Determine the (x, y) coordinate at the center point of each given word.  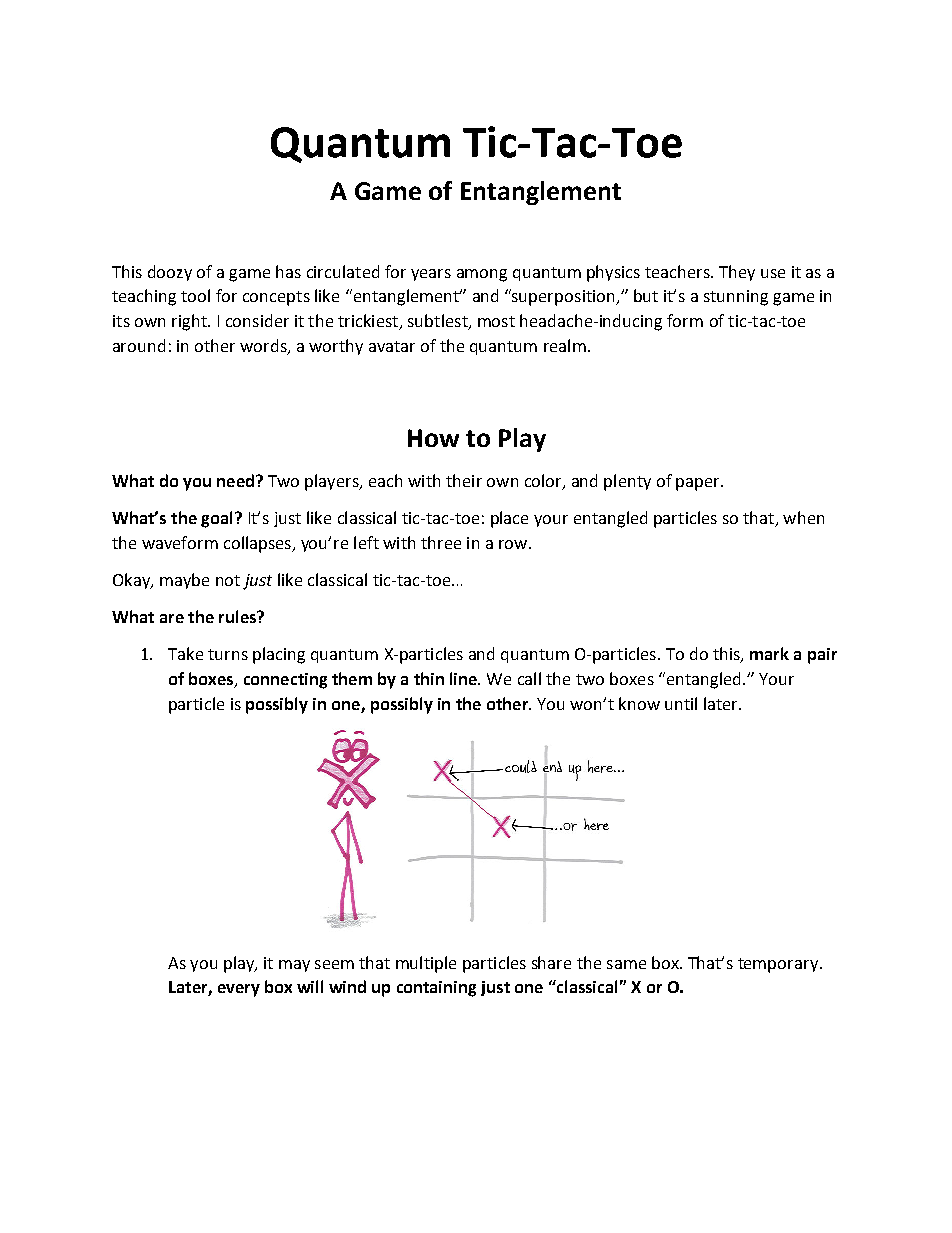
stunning (736, 298)
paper (699, 484)
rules (238, 616)
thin (429, 678)
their (464, 480)
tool (195, 295)
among (482, 275)
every (239, 990)
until (681, 703)
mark (769, 653)
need (235, 480)
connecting (285, 681)
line (464, 678)
